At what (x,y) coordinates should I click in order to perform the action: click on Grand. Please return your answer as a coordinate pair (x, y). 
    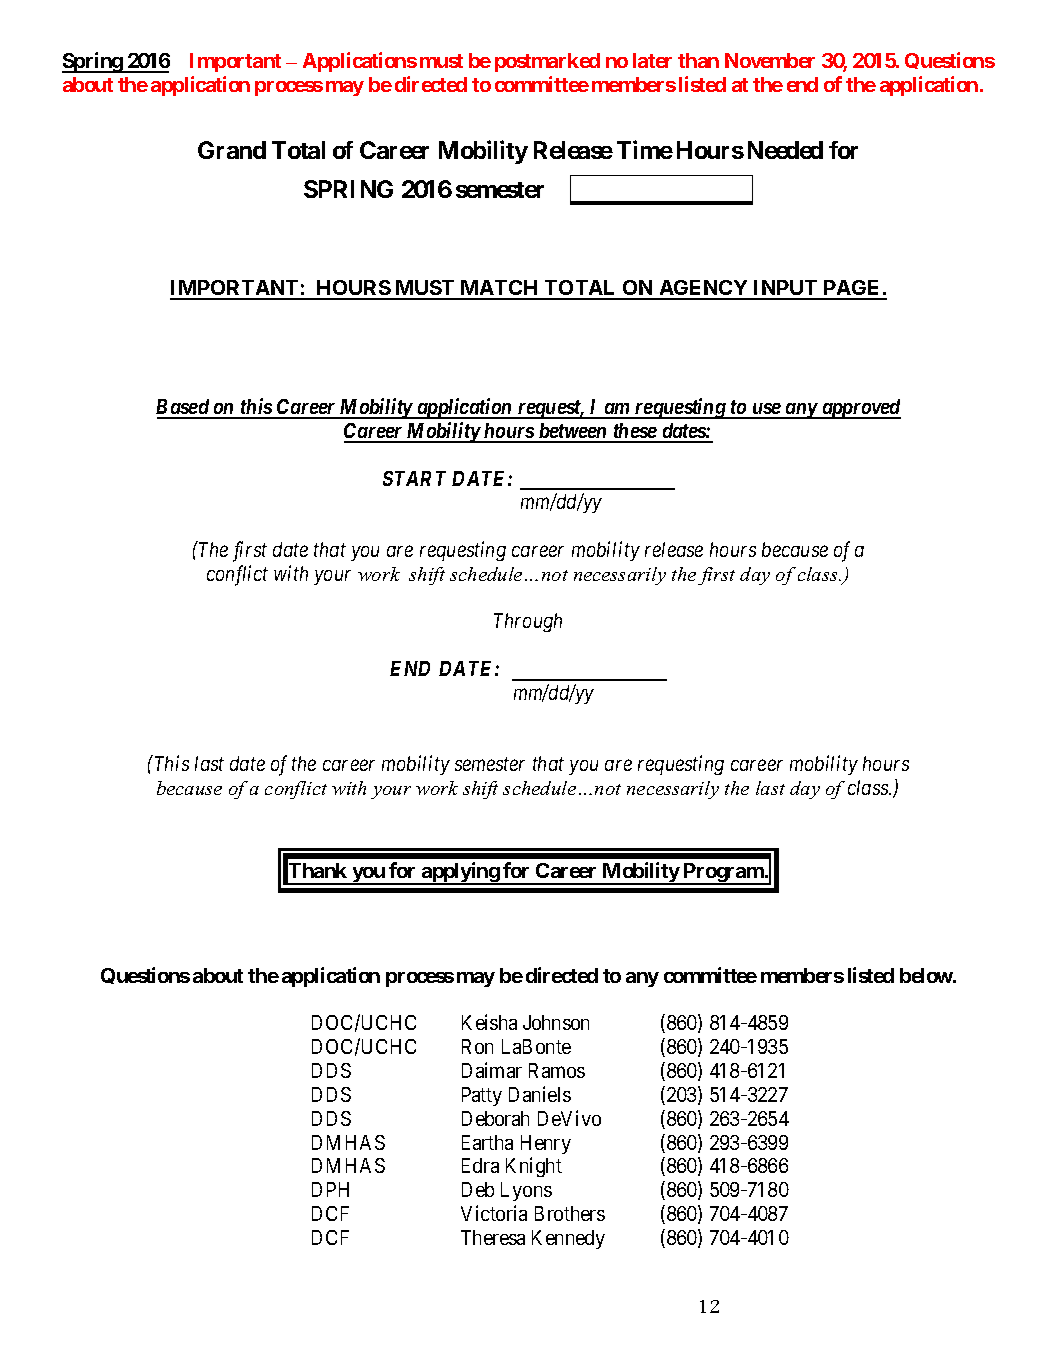
    Looking at the image, I should click on (232, 150).
